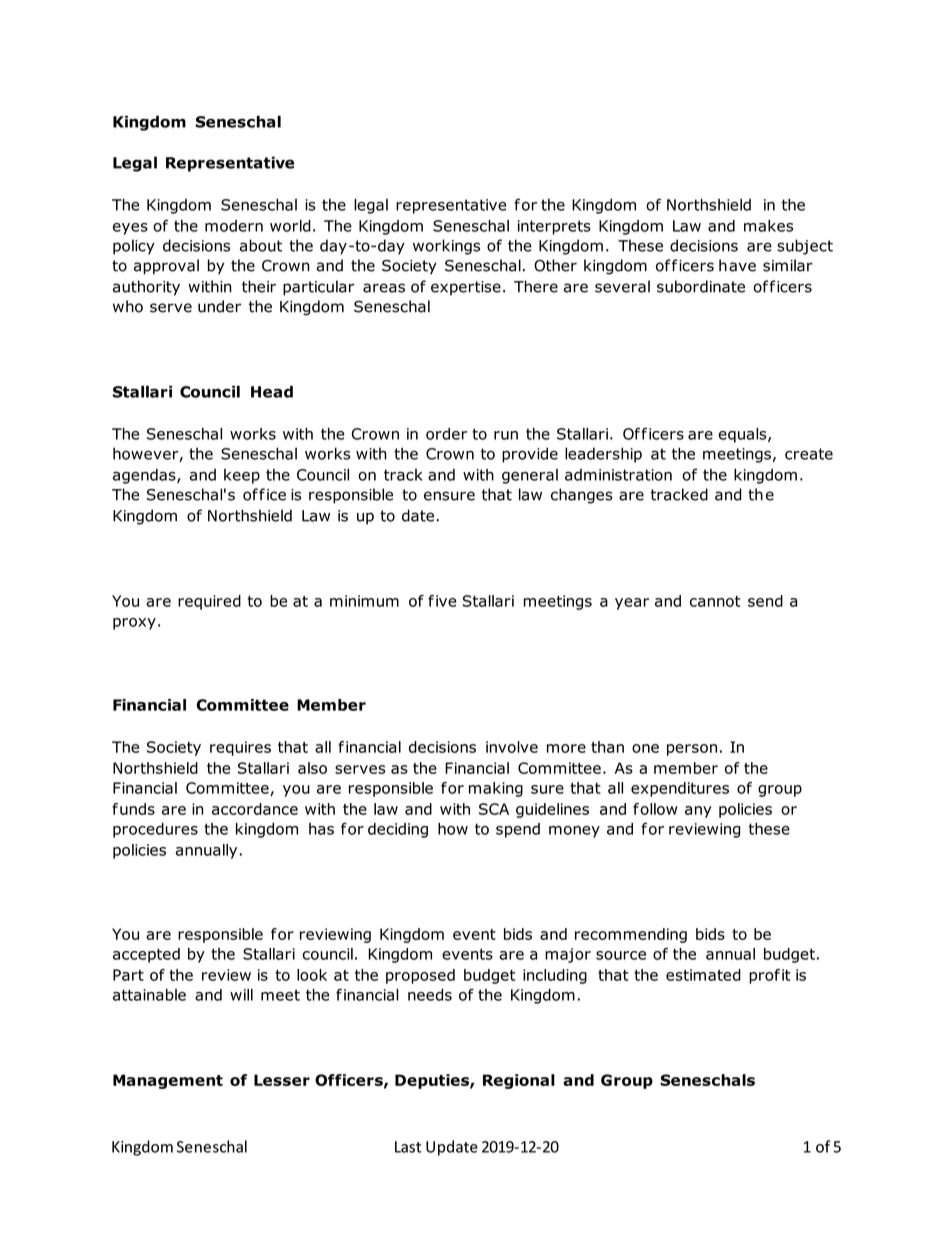  Describe the element at coordinates (715, 601) in the screenshot. I see `cannot` at that location.
